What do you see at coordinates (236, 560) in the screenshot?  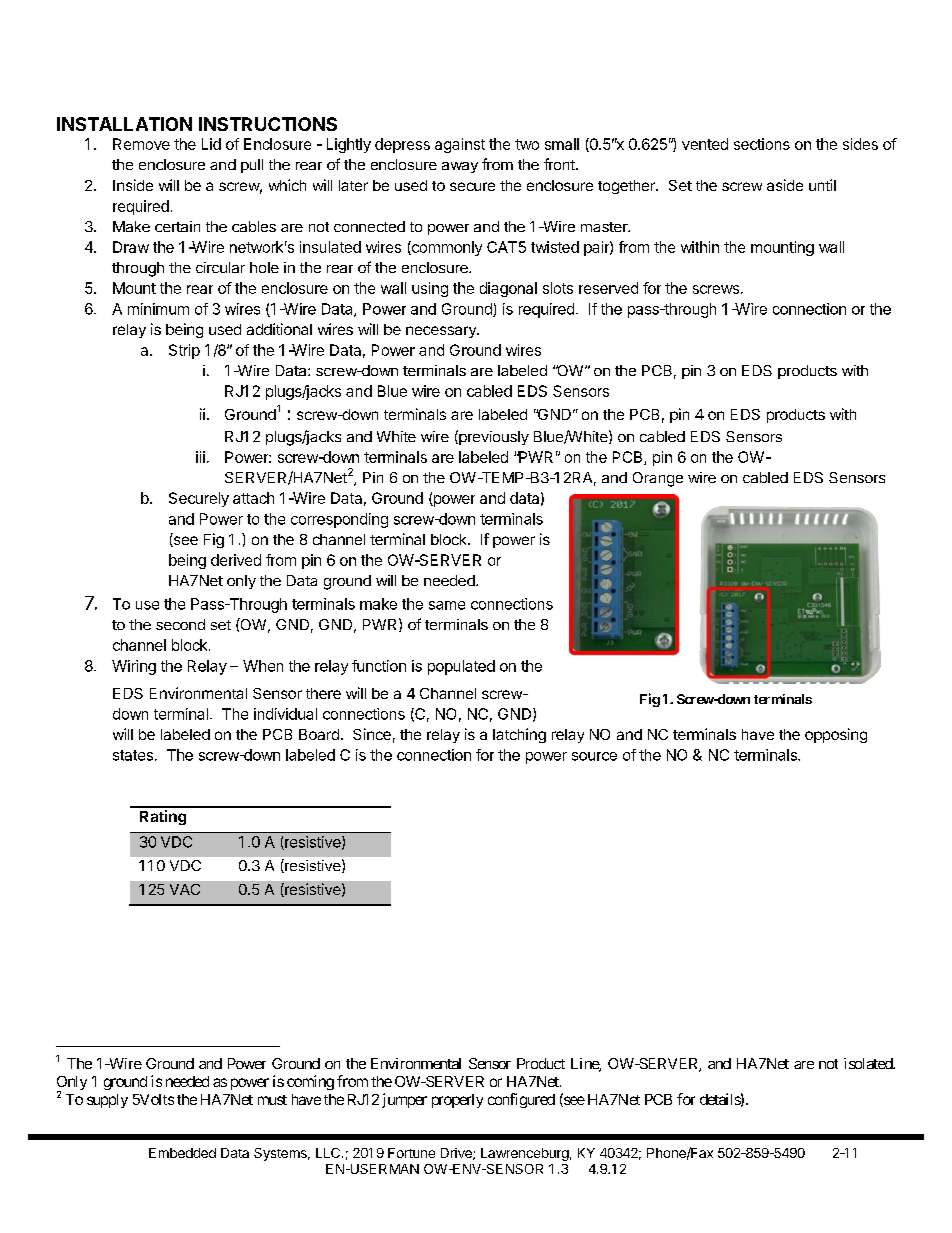 I see `derived` at bounding box center [236, 560].
